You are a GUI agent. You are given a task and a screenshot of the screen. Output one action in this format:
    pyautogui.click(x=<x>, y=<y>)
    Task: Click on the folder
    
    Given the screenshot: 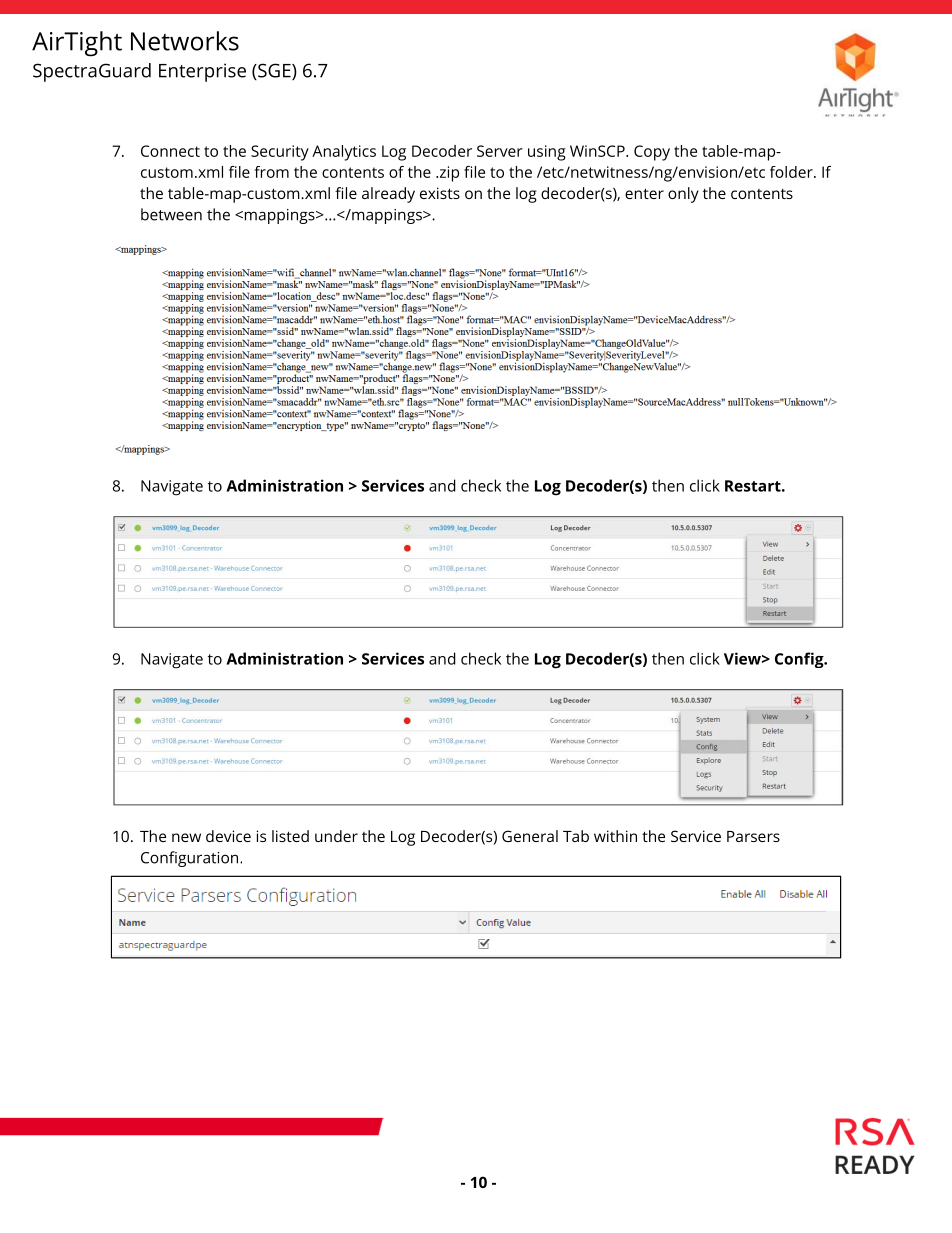 What is the action you would take?
    pyautogui.click(x=792, y=172)
